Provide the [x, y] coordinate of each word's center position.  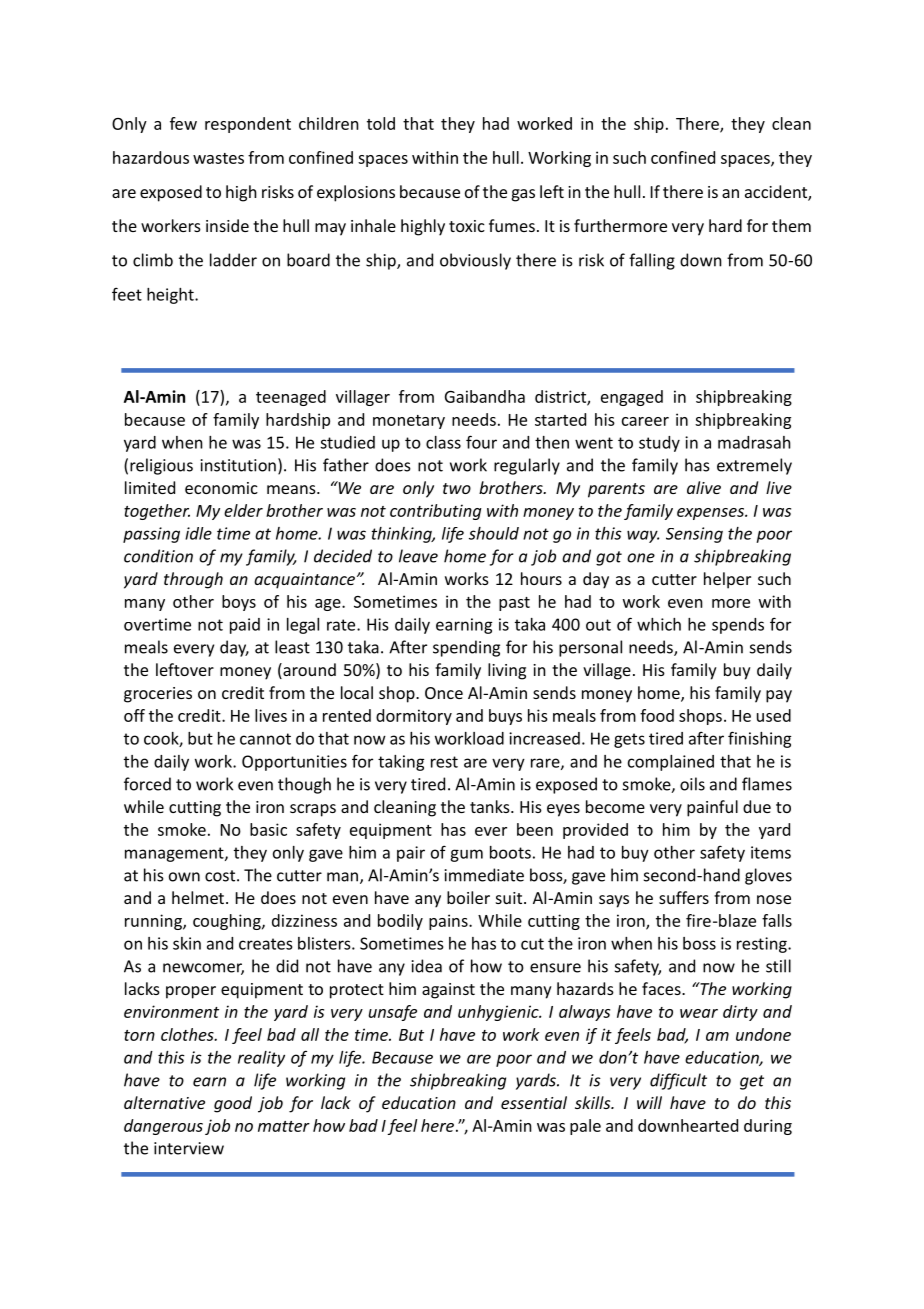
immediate [484, 875]
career [645, 421]
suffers [684, 897]
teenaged [291, 398]
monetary [409, 422]
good [233, 1104]
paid [245, 626]
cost [221, 876]
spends [738, 626]
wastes [218, 158]
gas [523, 195]
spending [466, 648]
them [791, 225]
